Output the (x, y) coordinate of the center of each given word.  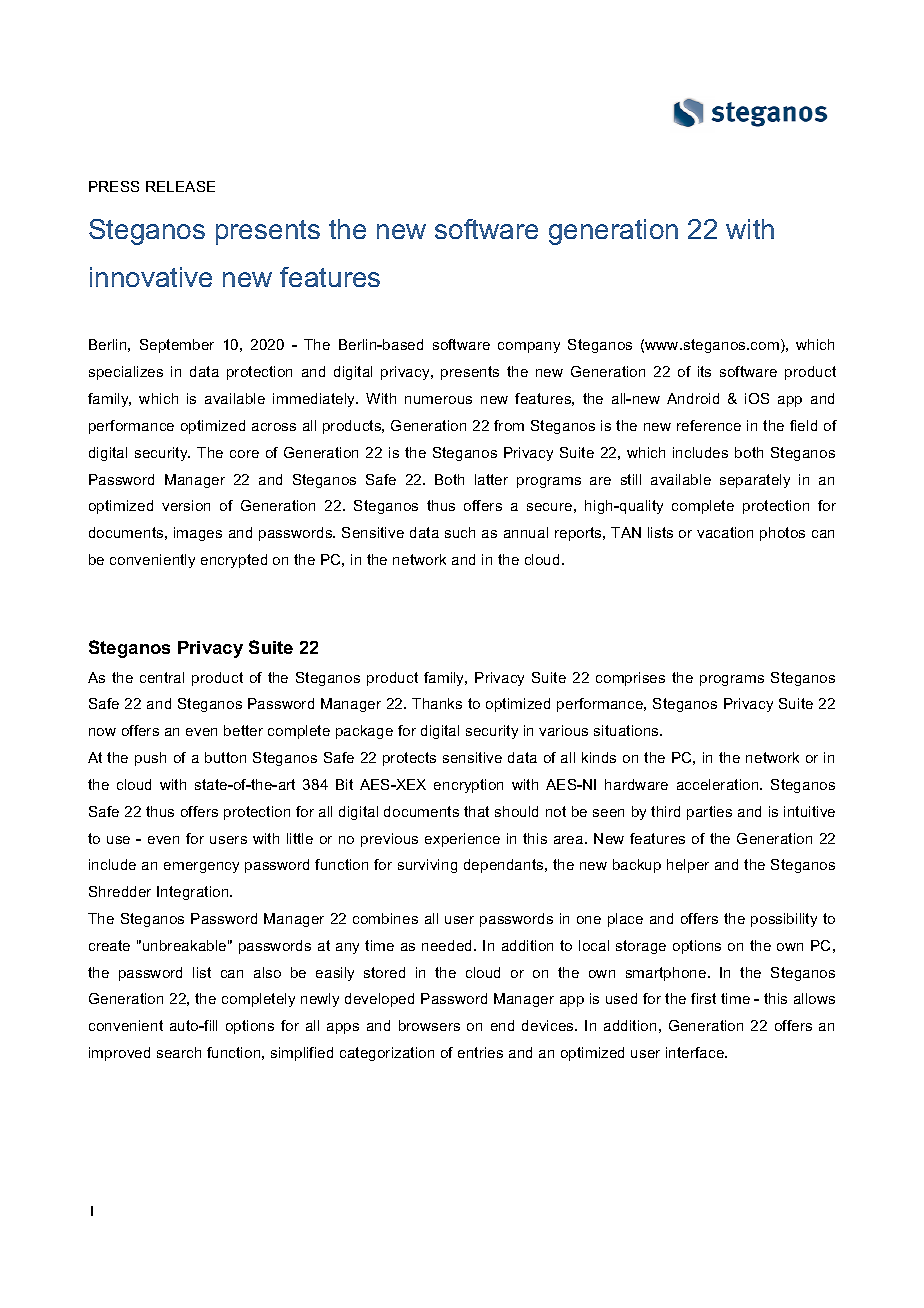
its (704, 371)
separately (755, 481)
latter (491, 479)
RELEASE (180, 186)
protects (409, 759)
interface (696, 1052)
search (179, 1052)
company (529, 347)
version (186, 505)
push (150, 759)
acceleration (719, 784)
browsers (429, 1025)
